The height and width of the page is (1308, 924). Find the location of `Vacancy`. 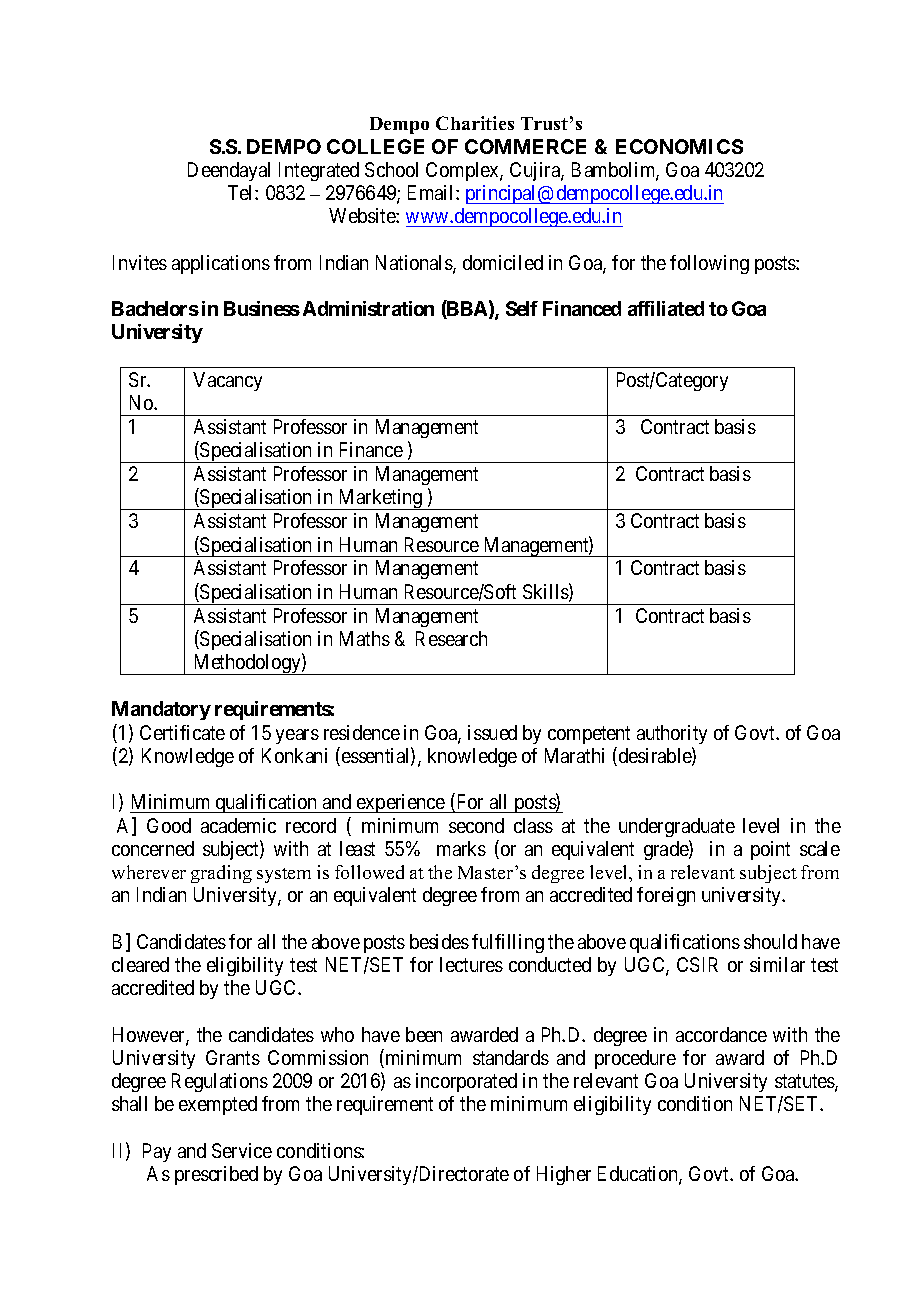

Vacancy is located at coordinates (227, 381).
